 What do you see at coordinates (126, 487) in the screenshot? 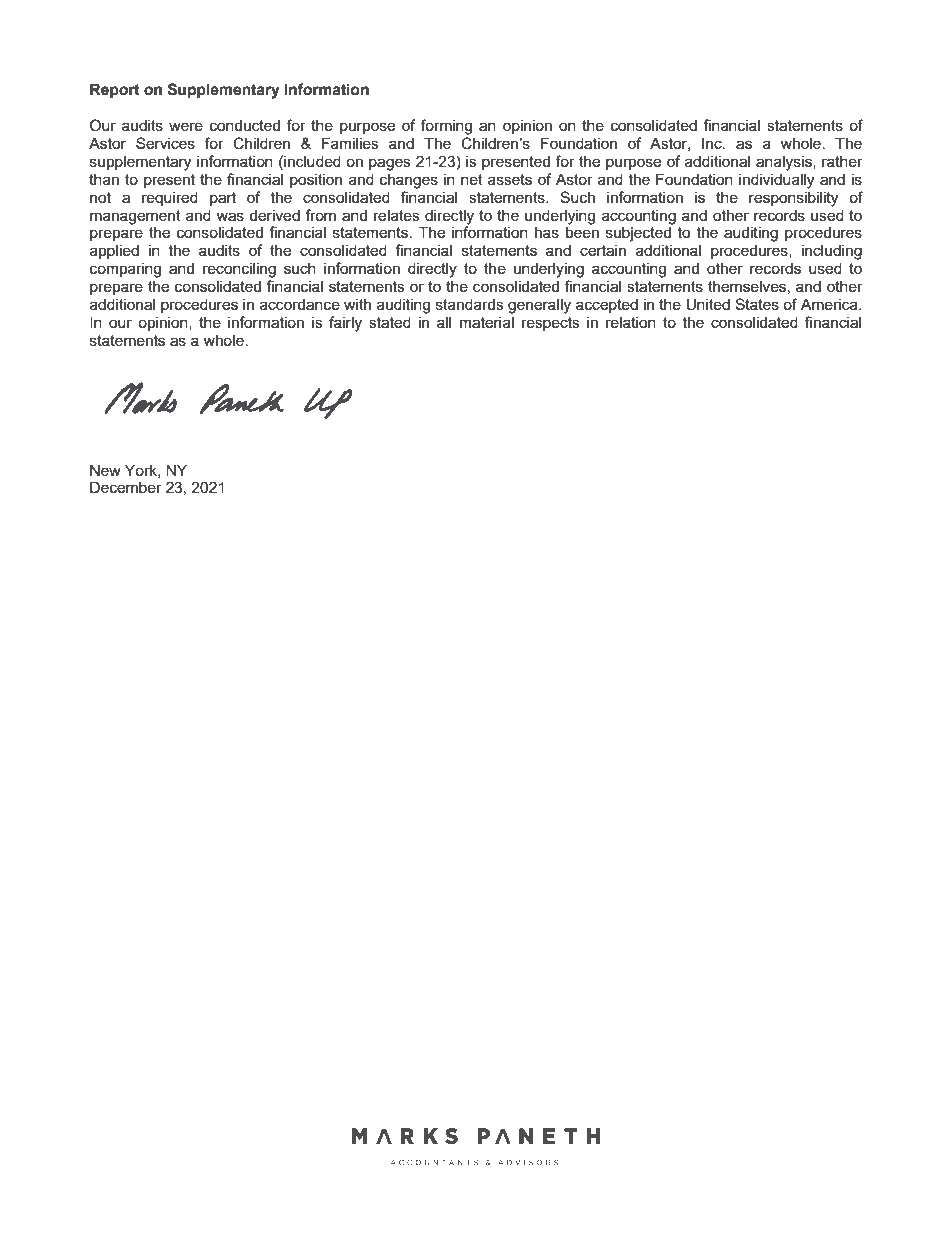
I see `December` at bounding box center [126, 487].
